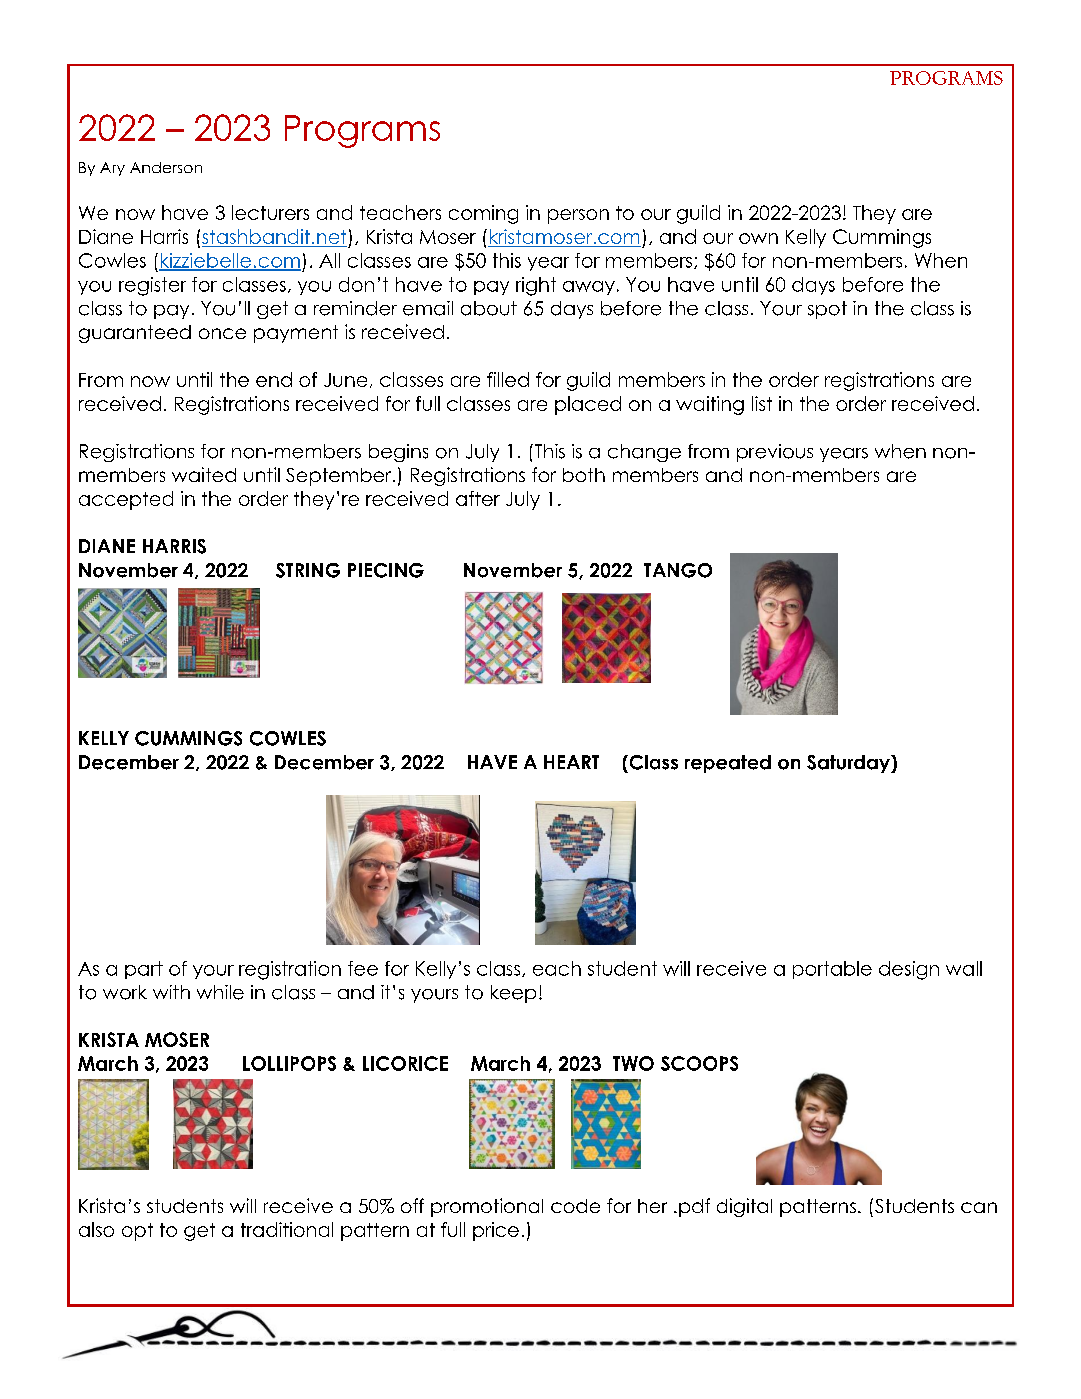 This image has width=1081, height=1399. I want to click on person, so click(578, 216).
